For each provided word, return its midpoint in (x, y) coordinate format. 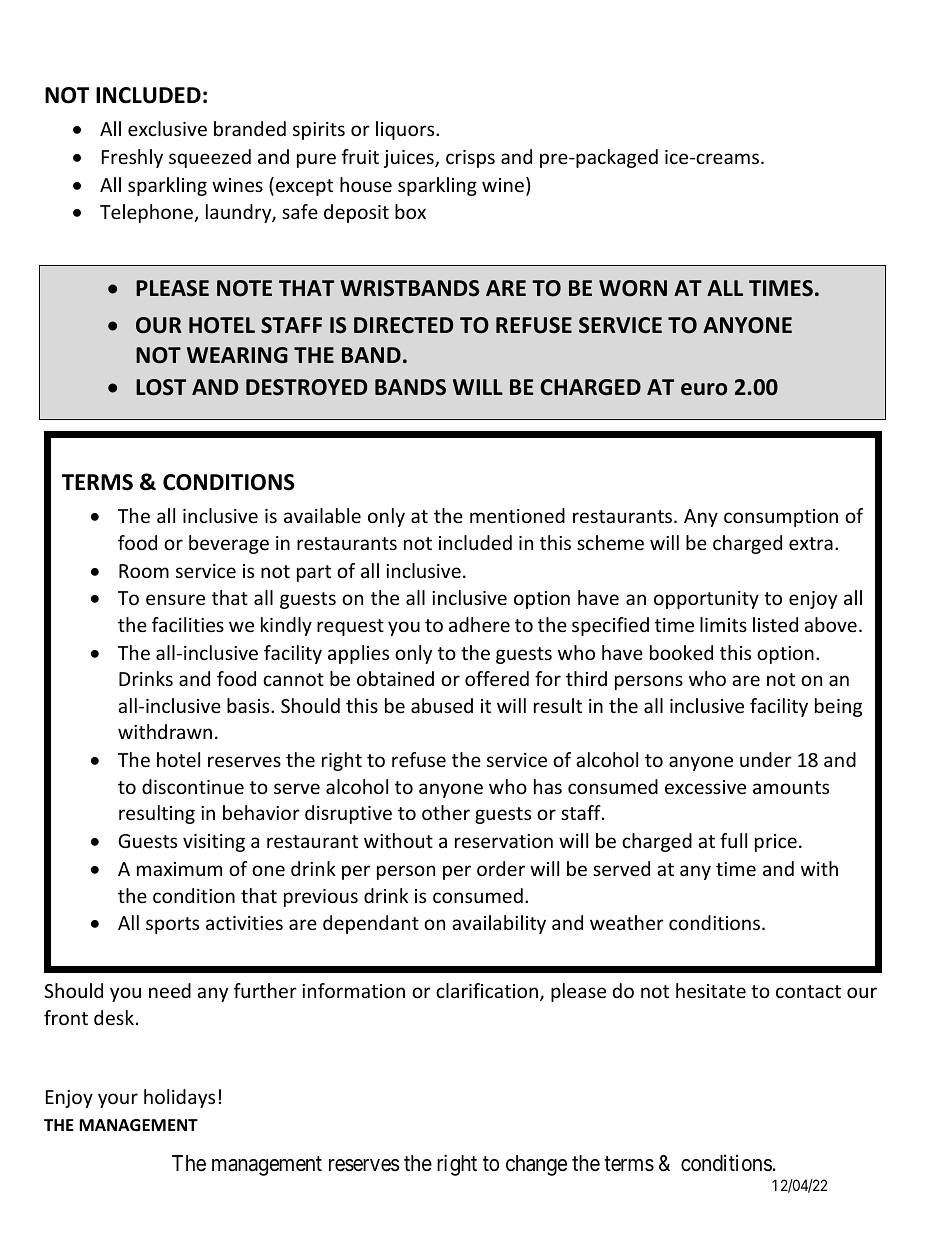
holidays (179, 1098)
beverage (229, 544)
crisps (470, 159)
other (446, 812)
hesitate (711, 990)
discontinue (193, 786)
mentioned (517, 515)
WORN (633, 288)
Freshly (132, 158)
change (536, 1165)
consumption (781, 518)
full (733, 840)
